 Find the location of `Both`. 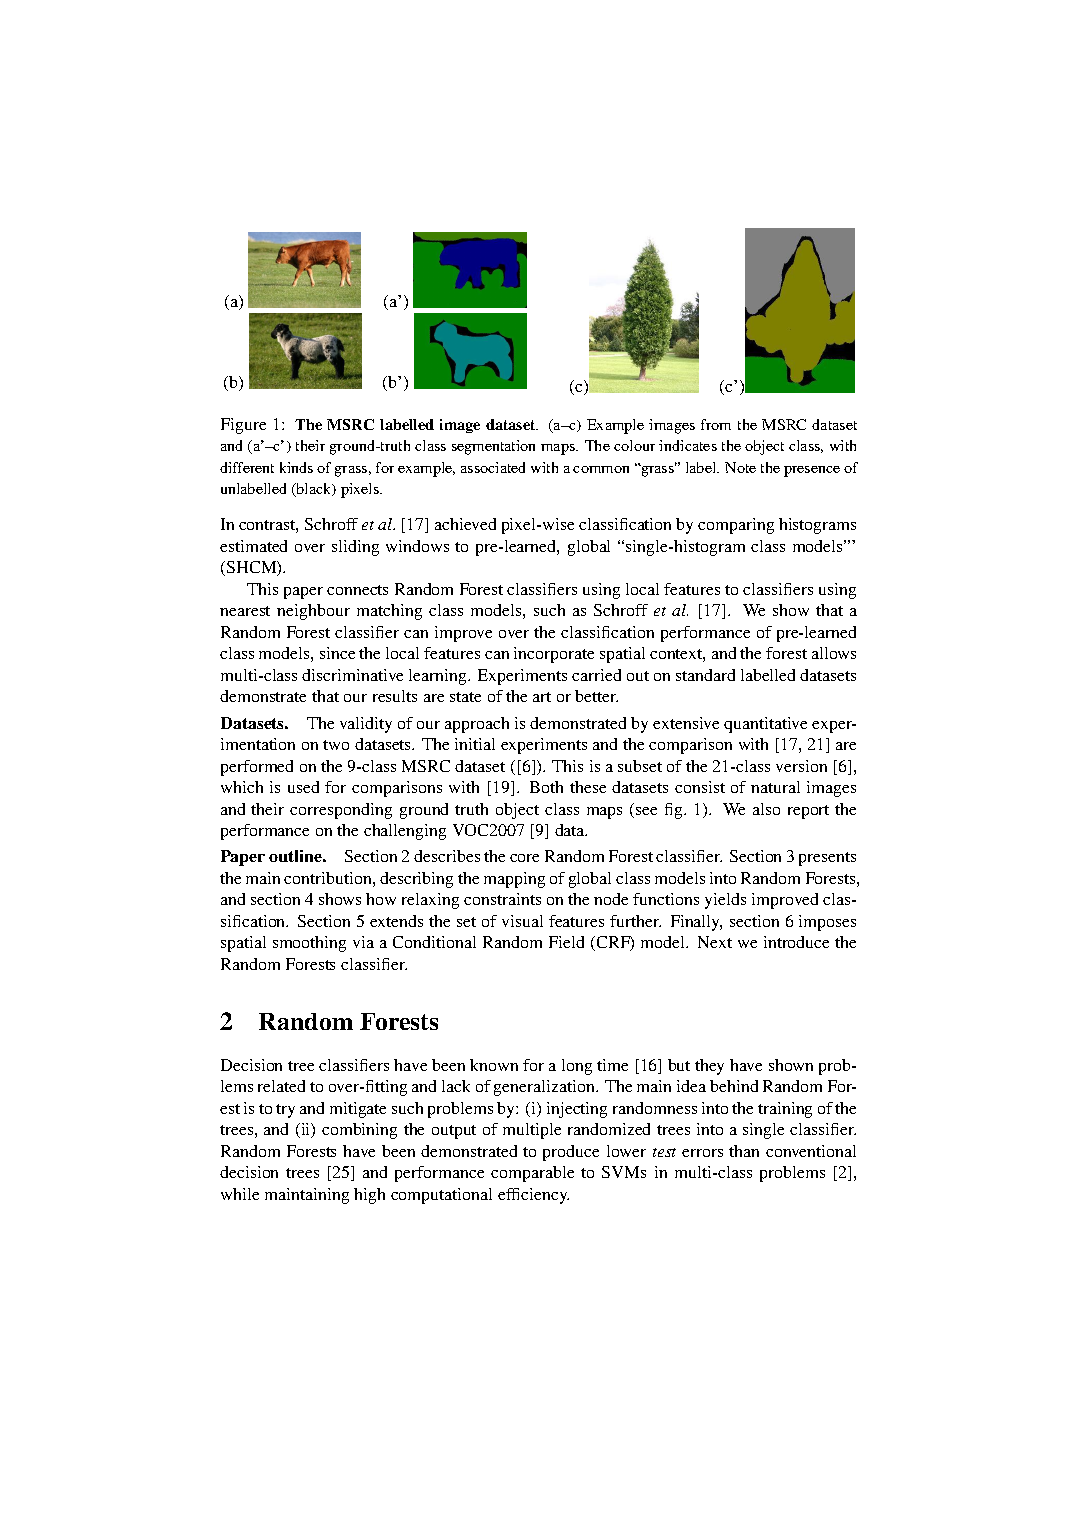

Both is located at coordinates (546, 787).
